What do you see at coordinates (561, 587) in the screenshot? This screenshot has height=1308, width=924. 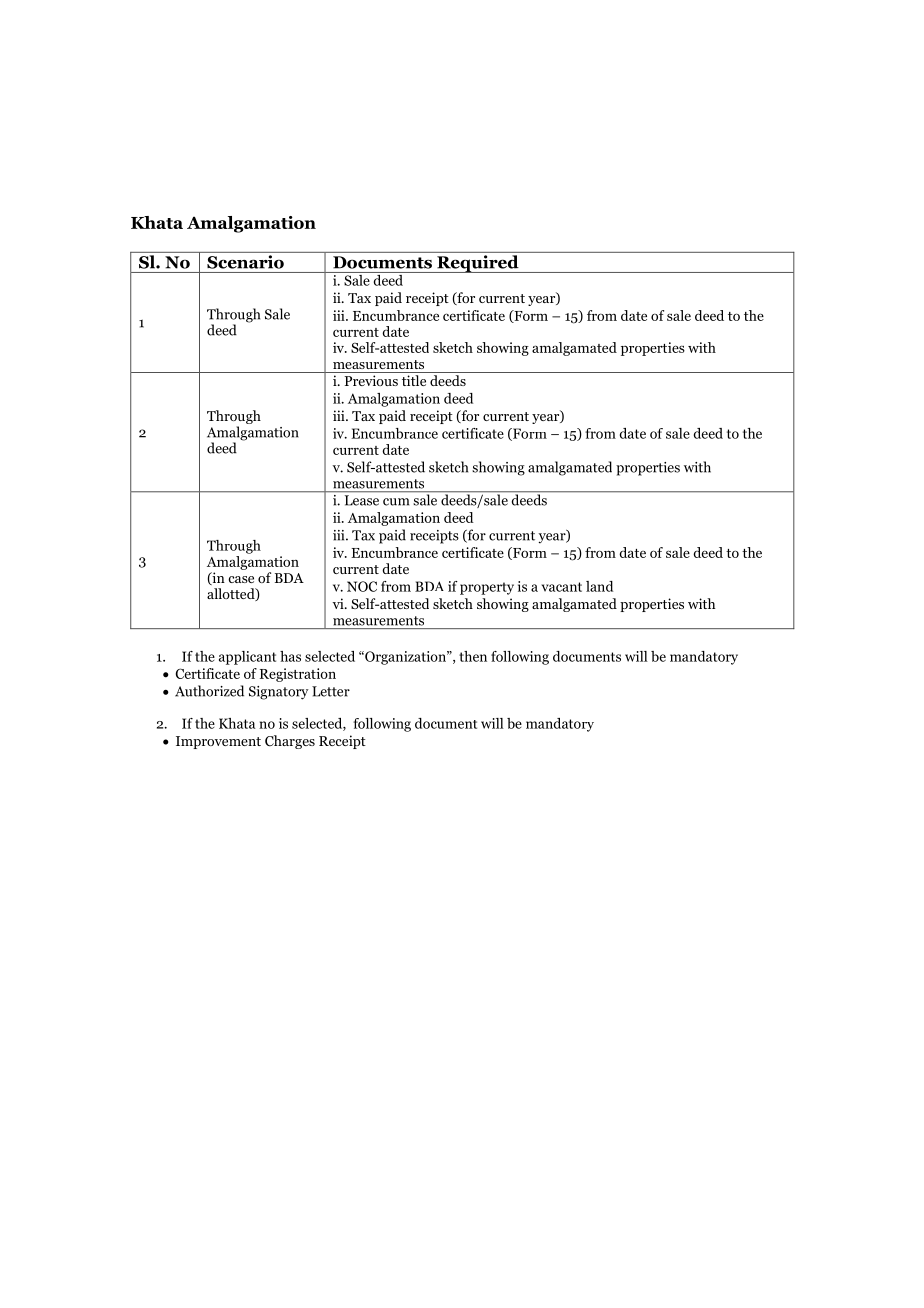 I see `vacant` at bounding box center [561, 587].
